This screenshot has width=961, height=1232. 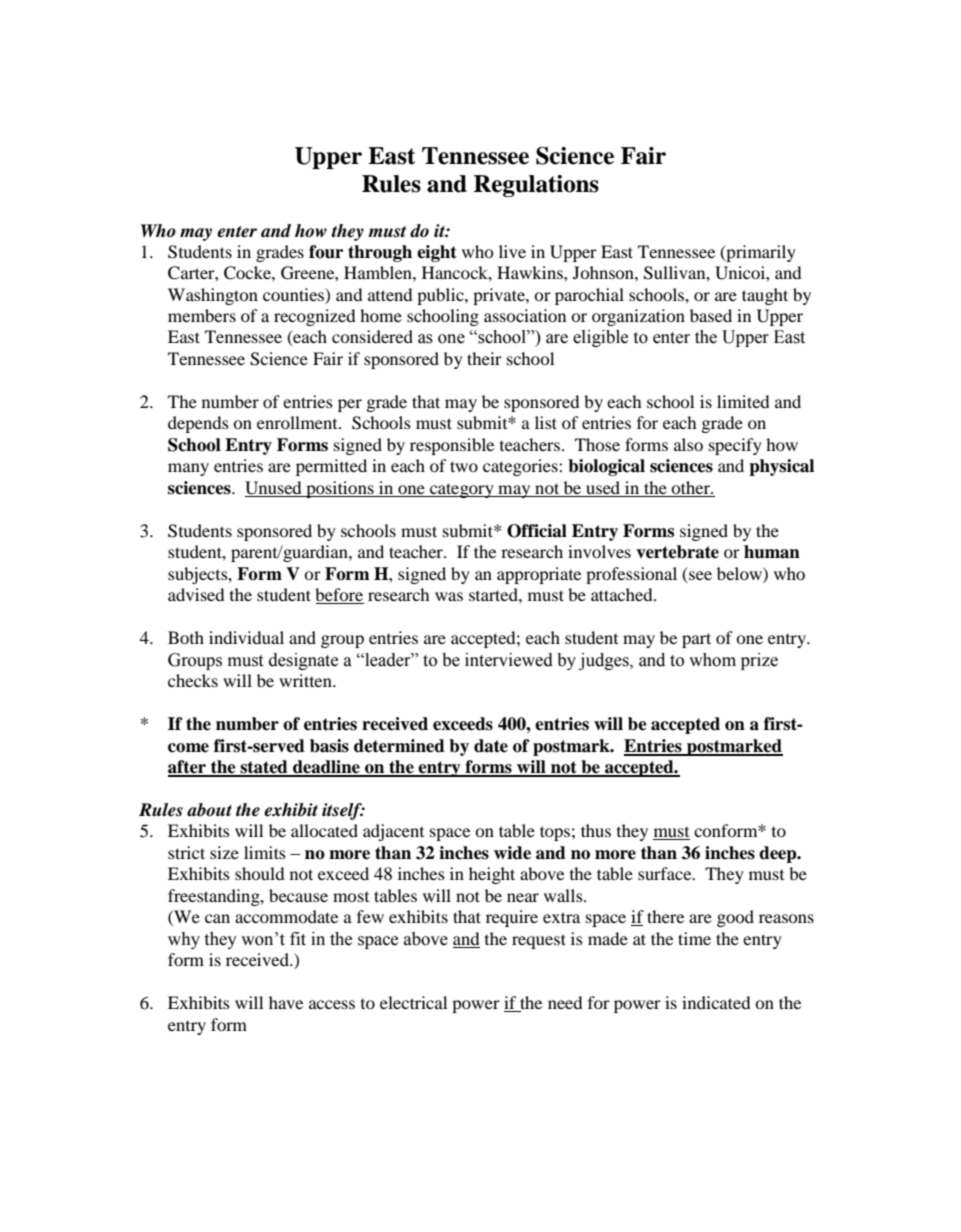 I want to click on have, so click(x=286, y=1002).
